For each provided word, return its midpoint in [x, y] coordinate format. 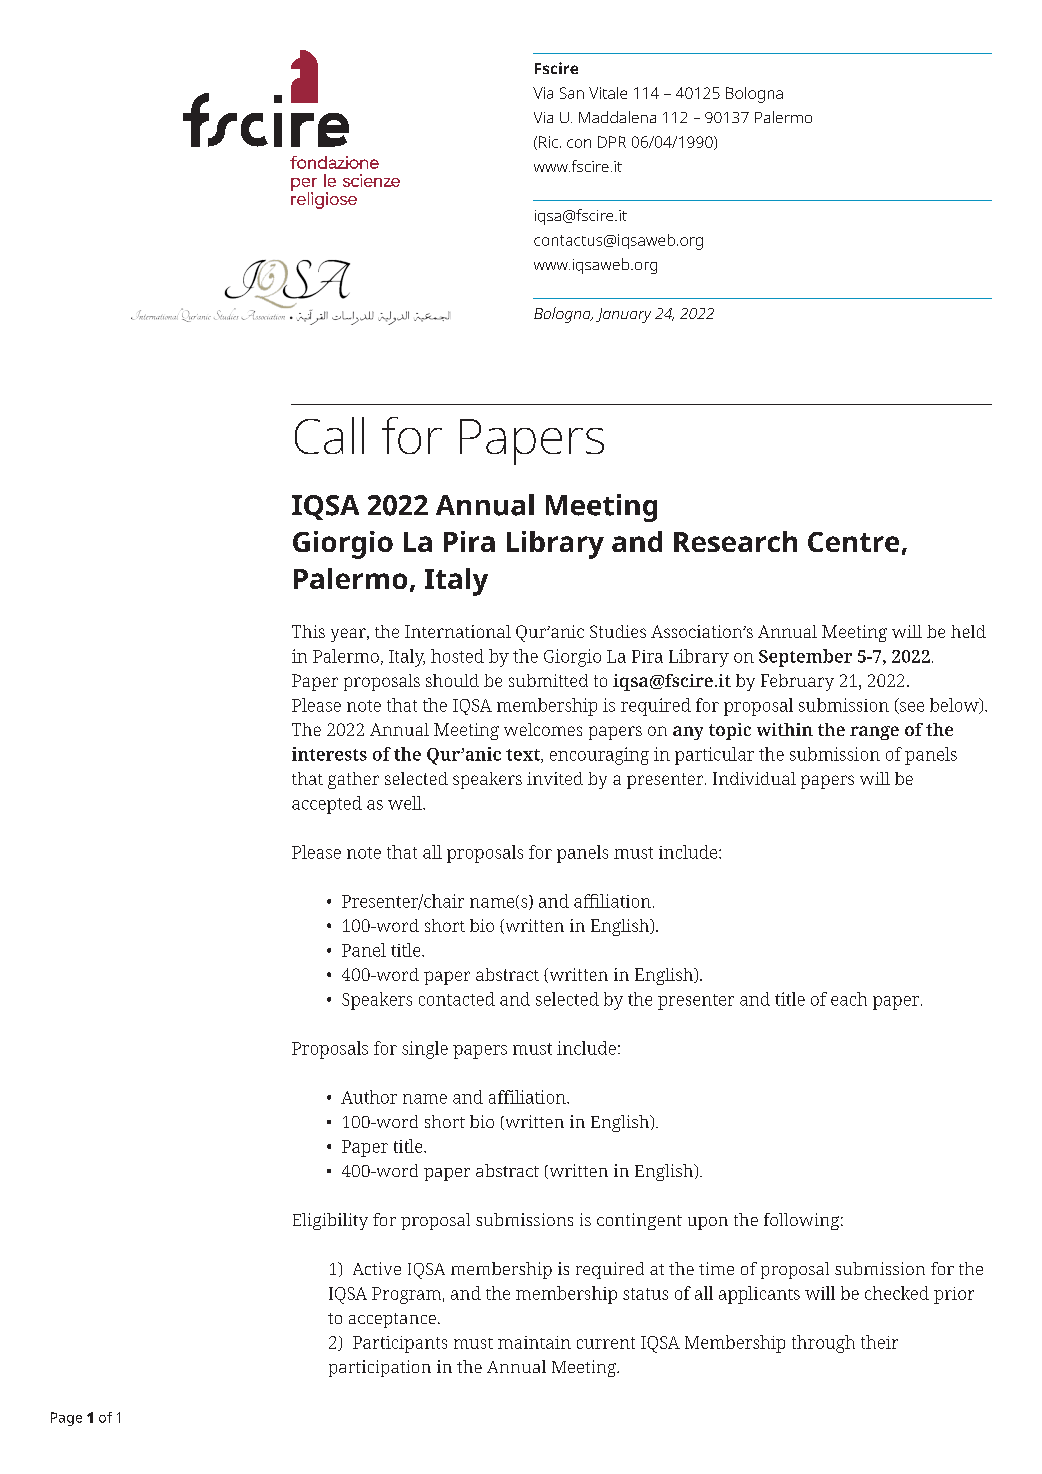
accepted [327, 805]
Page [66, 1419]
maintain [534, 1342]
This [308, 631]
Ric [548, 142]
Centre [853, 542]
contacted [457, 999]
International [458, 631]
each [849, 999]
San [572, 93]
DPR [612, 142]
